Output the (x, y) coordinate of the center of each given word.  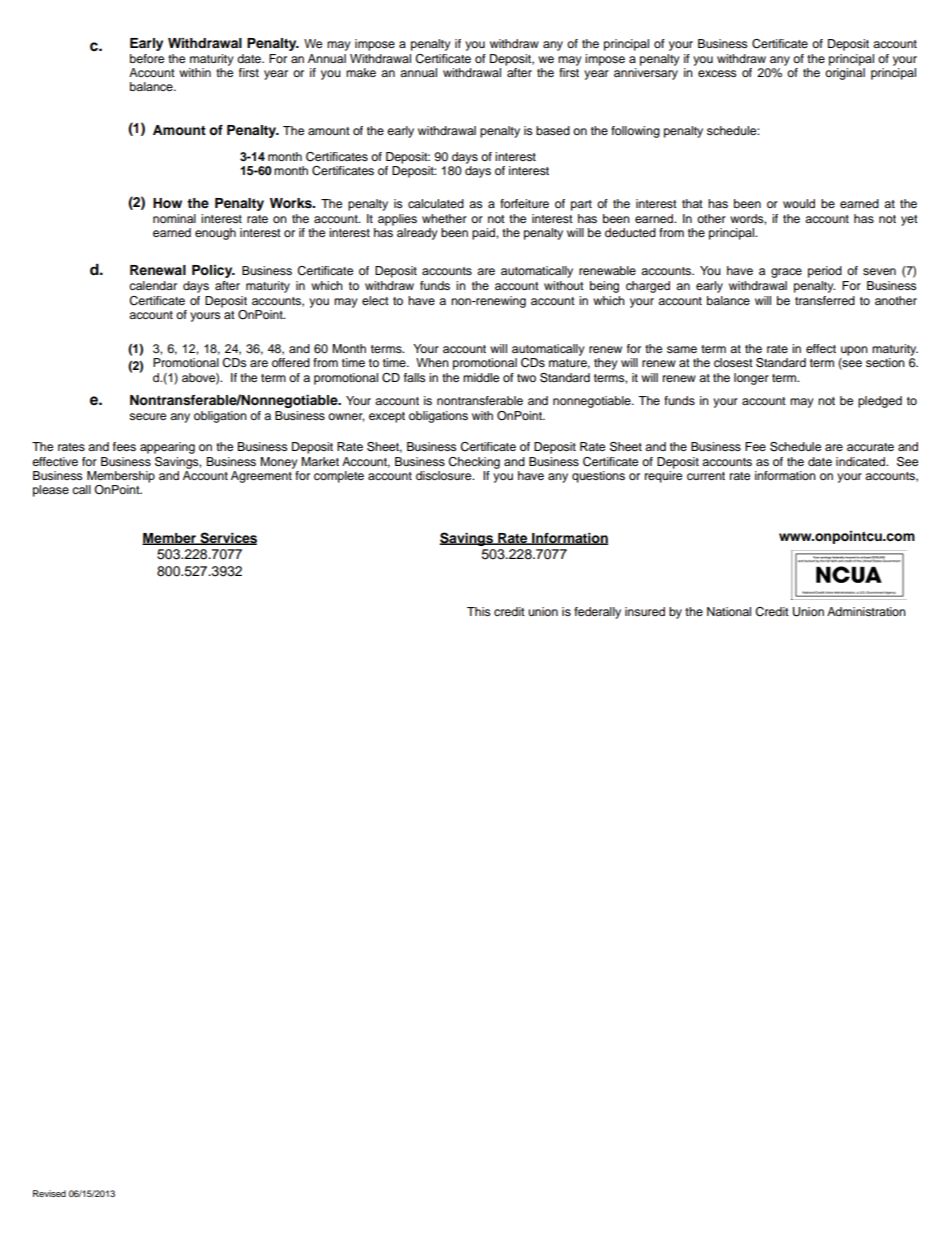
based (553, 130)
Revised (49, 1193)
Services (227, 538)
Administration (866, 611)
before (147, 58)
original (845, 72)
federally (597, 613)
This (478, 611)
